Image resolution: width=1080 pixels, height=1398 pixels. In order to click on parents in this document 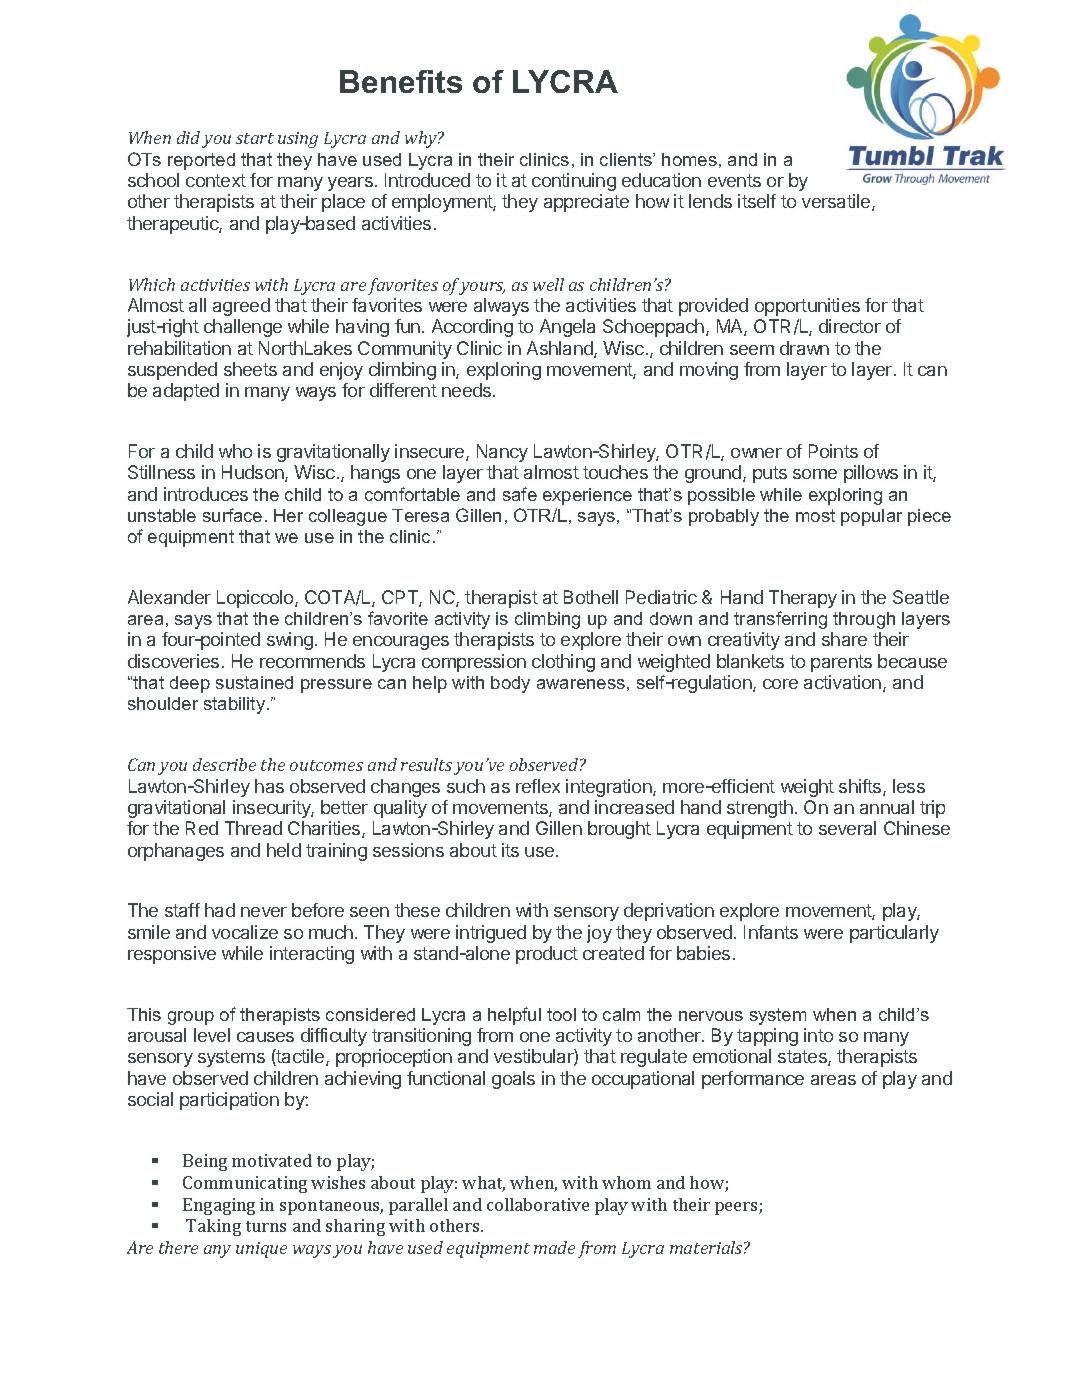, I will do `click(841, 663)`.
